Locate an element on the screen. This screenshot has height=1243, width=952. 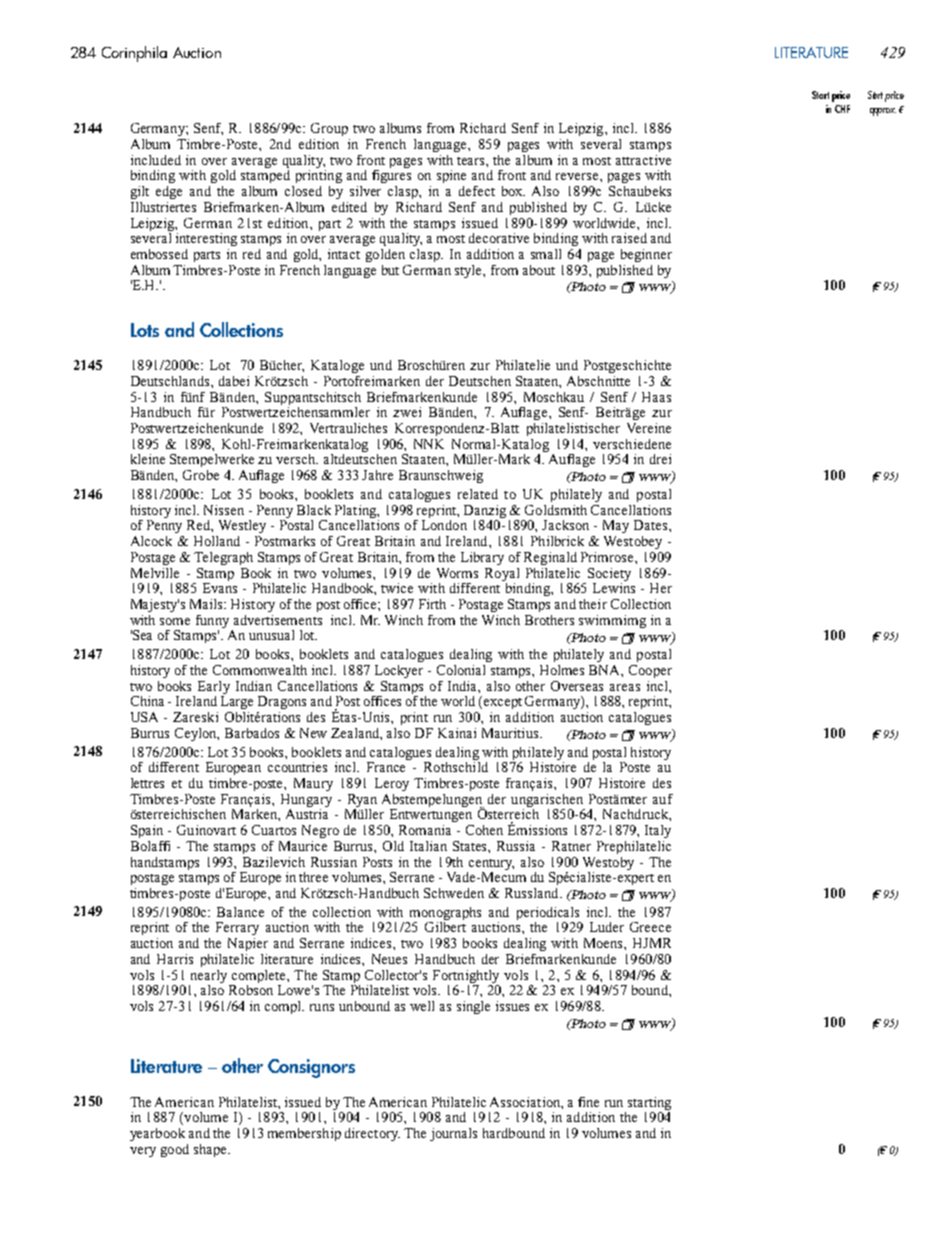
funny is located at coordinates (212, 621).
